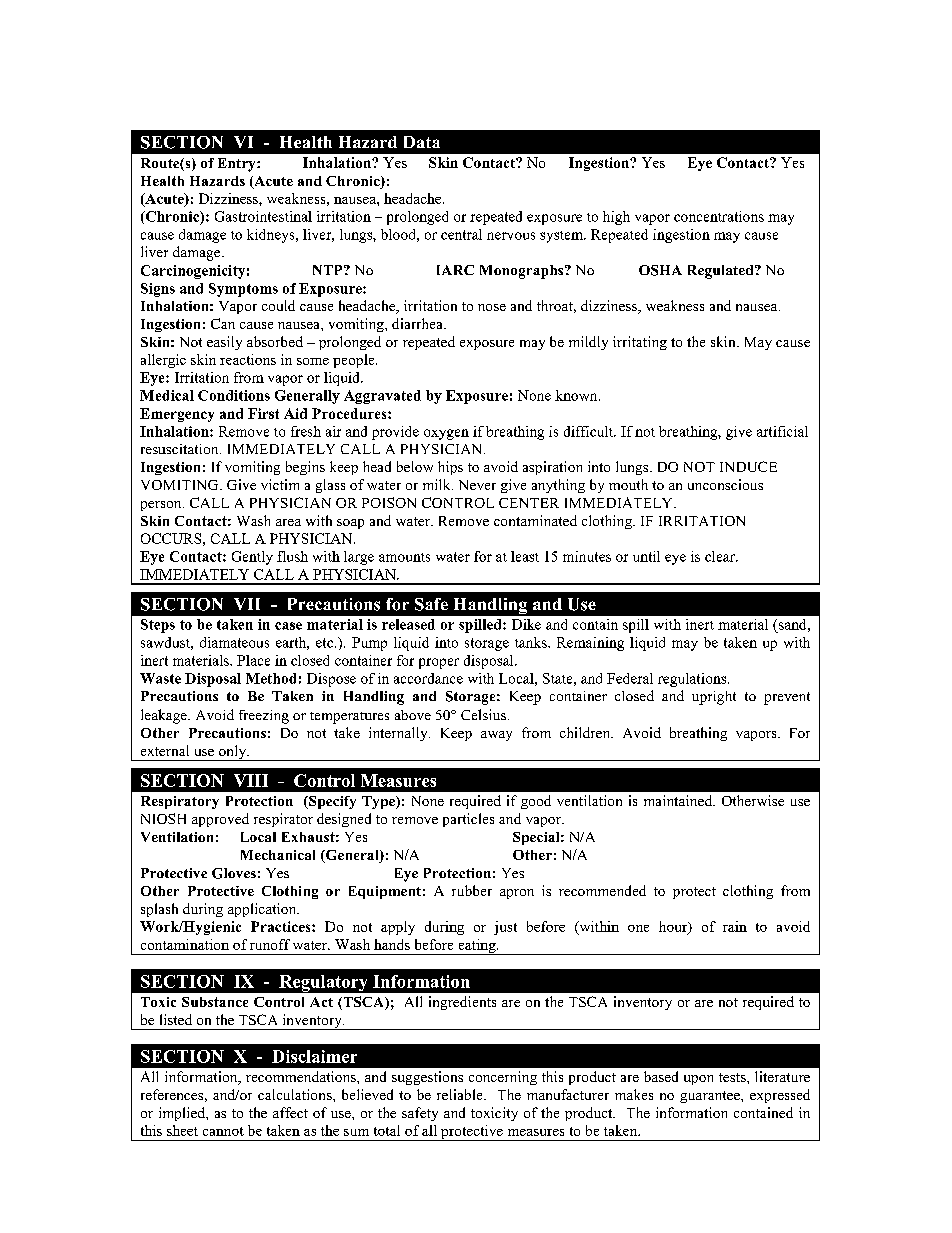 The image size is (952, 1233). Describe the element at coordinates (719, 216) in the screenshot. I see `concentrations` at that location.
